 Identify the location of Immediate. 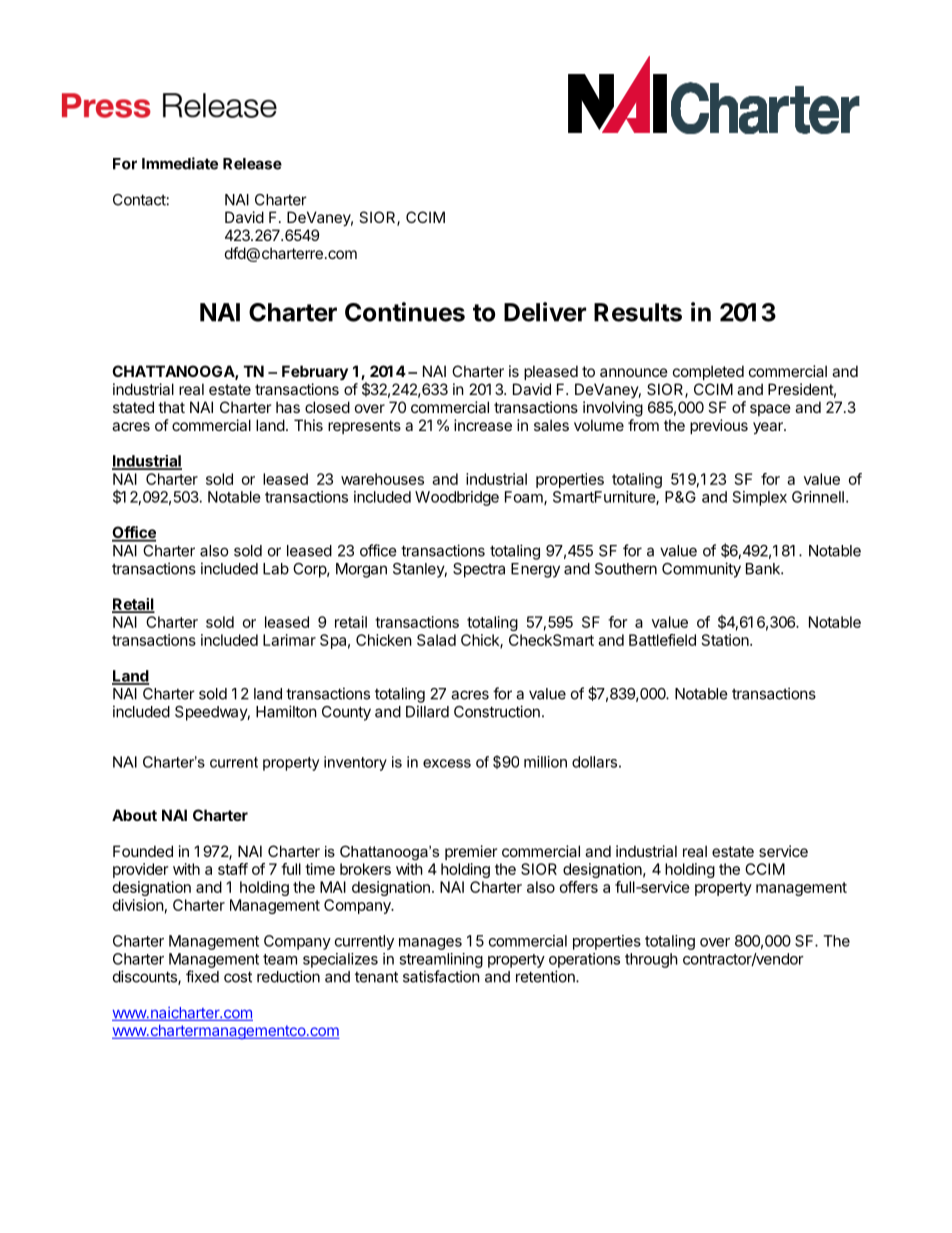
(180, 163).
